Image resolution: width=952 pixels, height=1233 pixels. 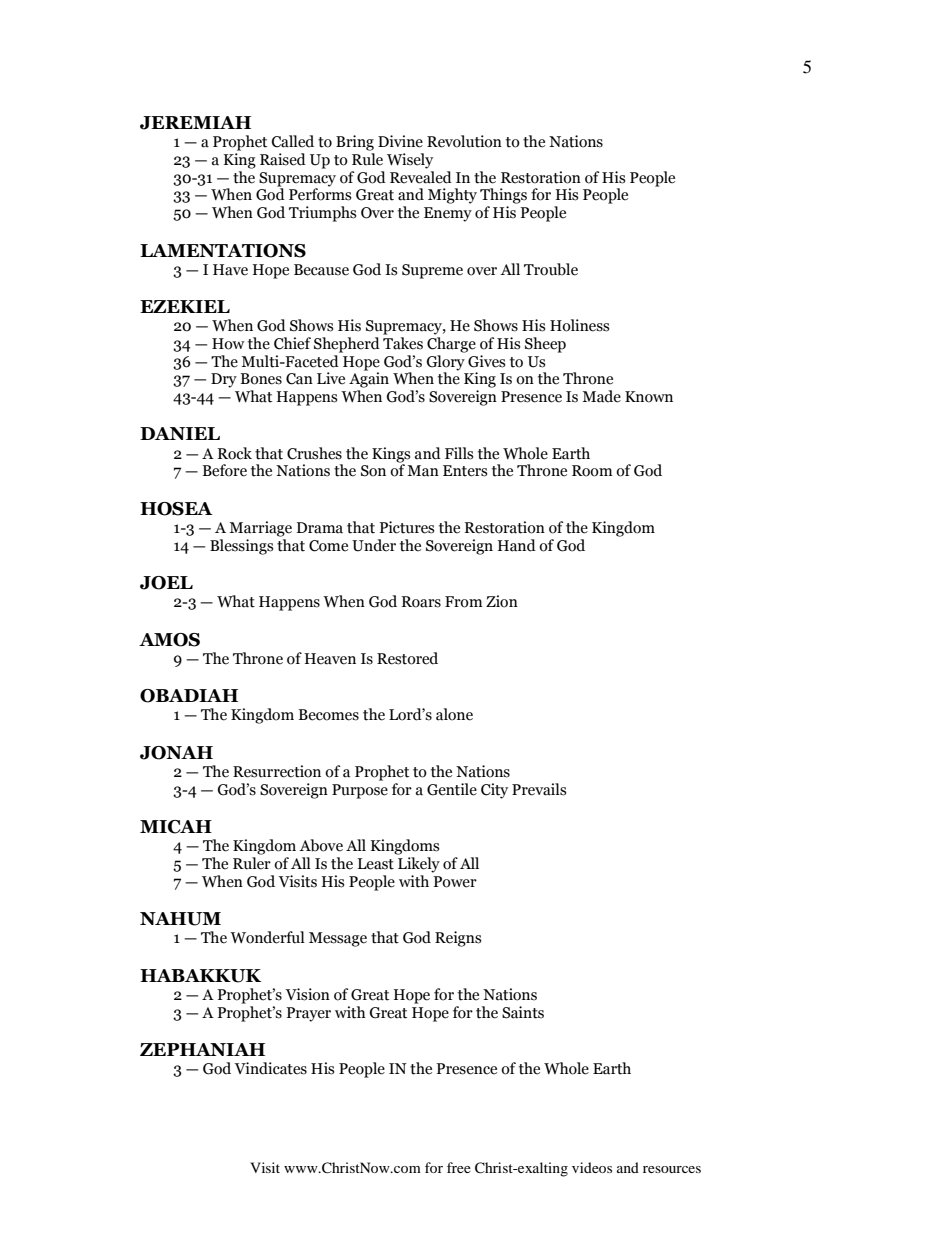 I want to click on Things, so click(x=503, y=196).
